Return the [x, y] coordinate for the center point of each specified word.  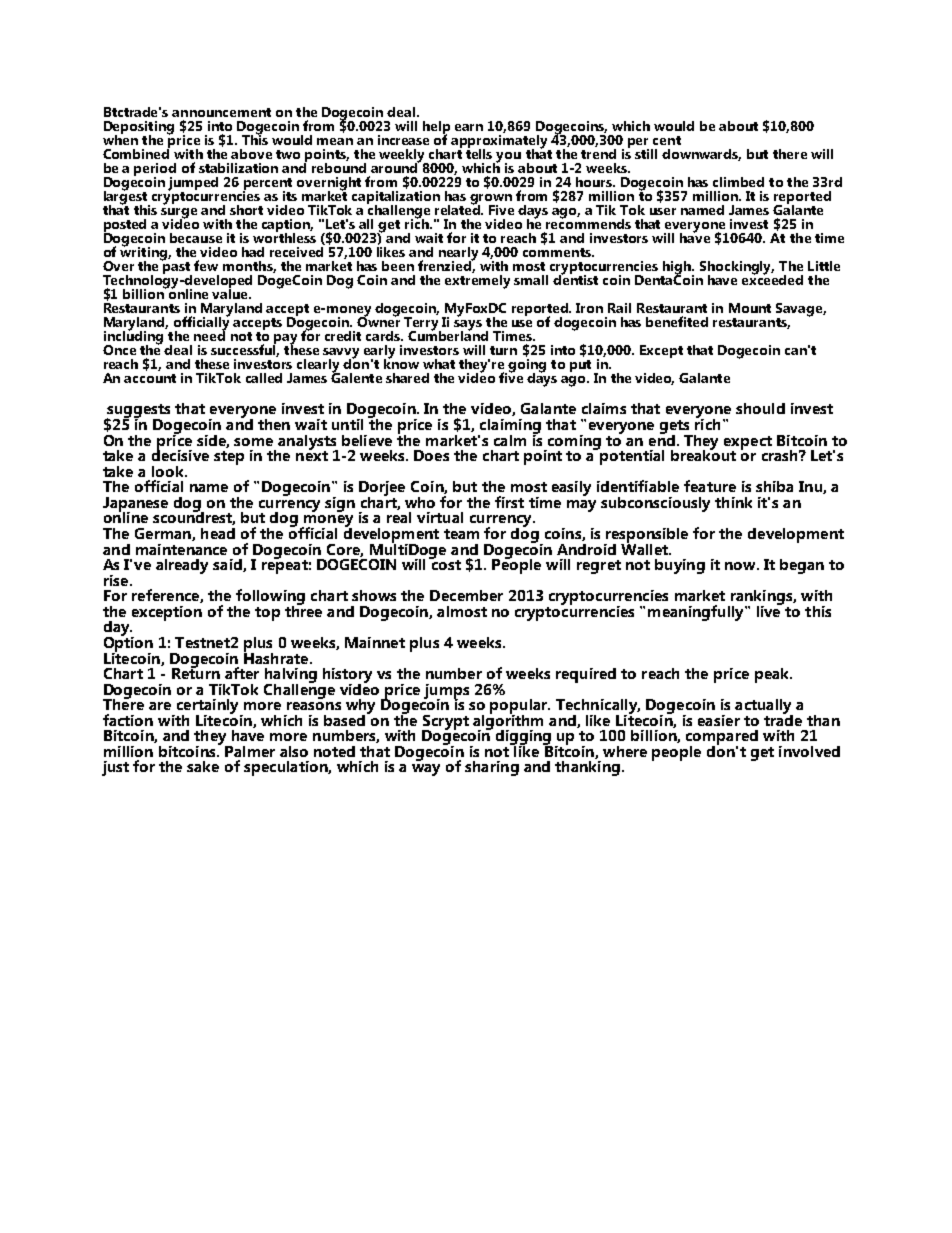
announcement [221, 112]
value [231, 292]
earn [469, 127]
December [466, 595]
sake [203, 766]
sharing [492, 768]
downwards [701, 155]
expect [748, 444]
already [182, 566]
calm [510, 440]
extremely [477, 280]
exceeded [772, 278]
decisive [180, 454]
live [770, 610]
